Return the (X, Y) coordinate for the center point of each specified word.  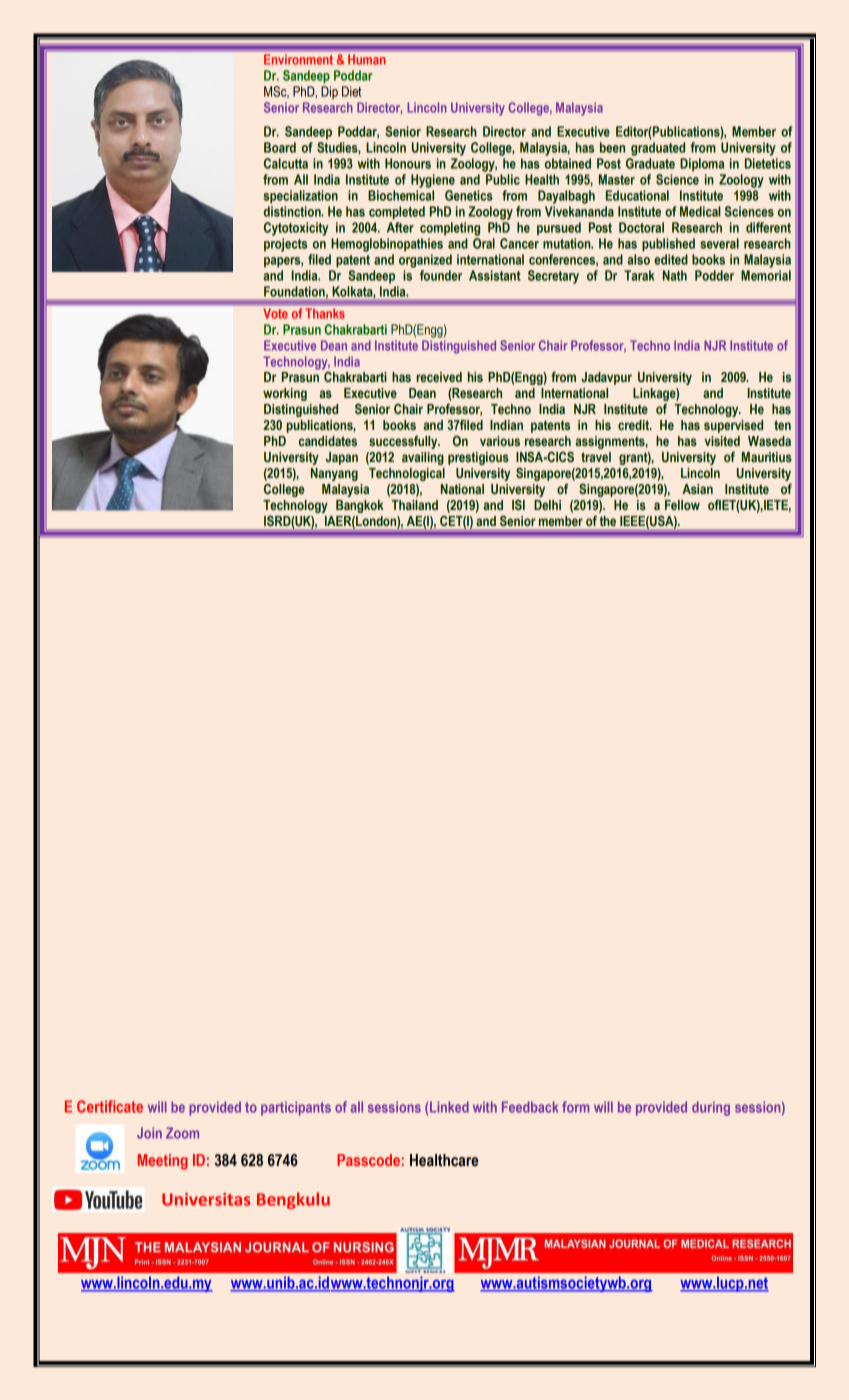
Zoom (182, 1133)
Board (280, 147)
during (711, 1108)
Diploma (702, 165)
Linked (449, 1107)
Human (366, 60)
